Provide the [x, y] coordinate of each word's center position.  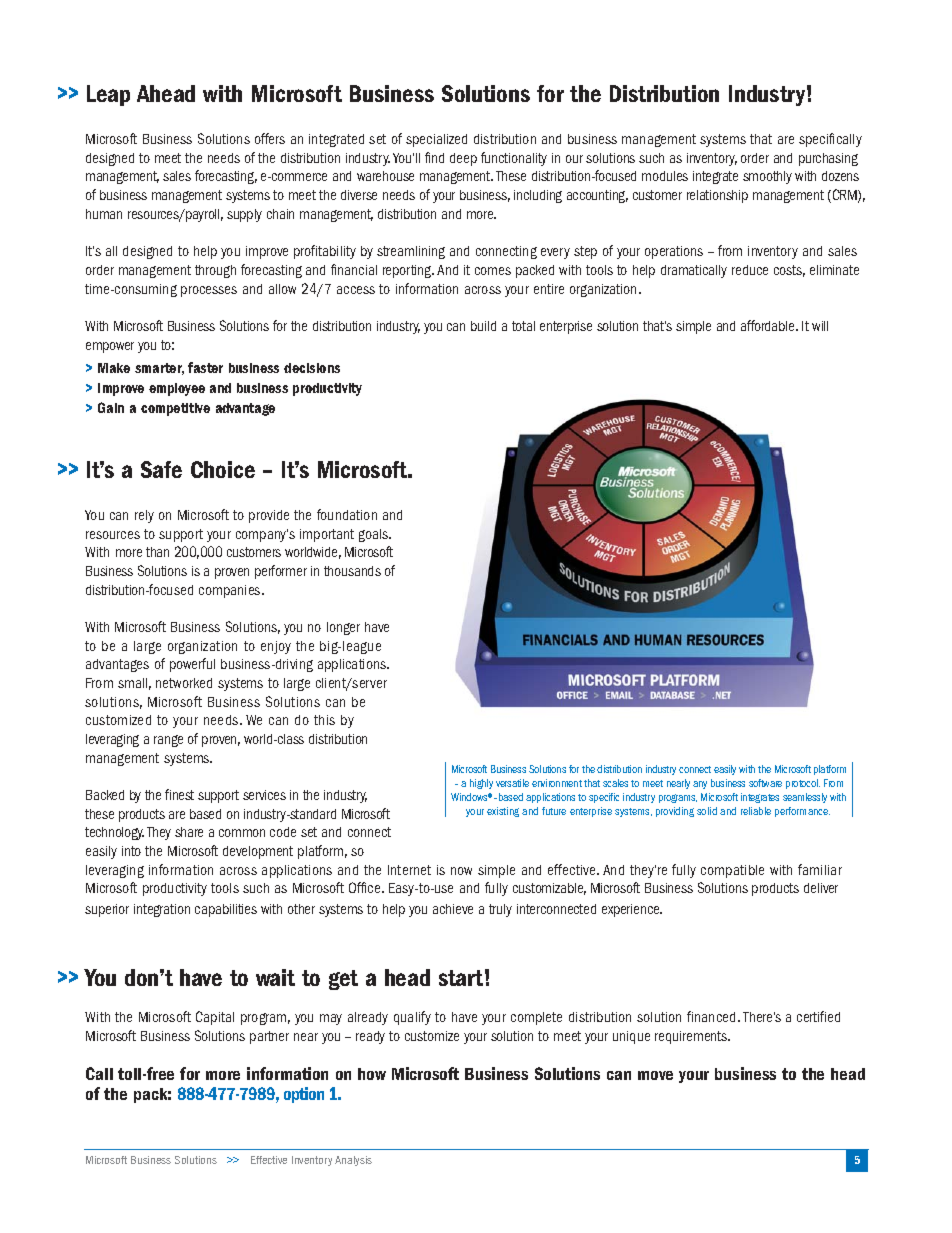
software [765, 783]
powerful [192, 665]
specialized [436, 140]
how [372, 1074]
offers [270, 138]
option [304, 1095]
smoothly [767, 177]
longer [343, 628]
